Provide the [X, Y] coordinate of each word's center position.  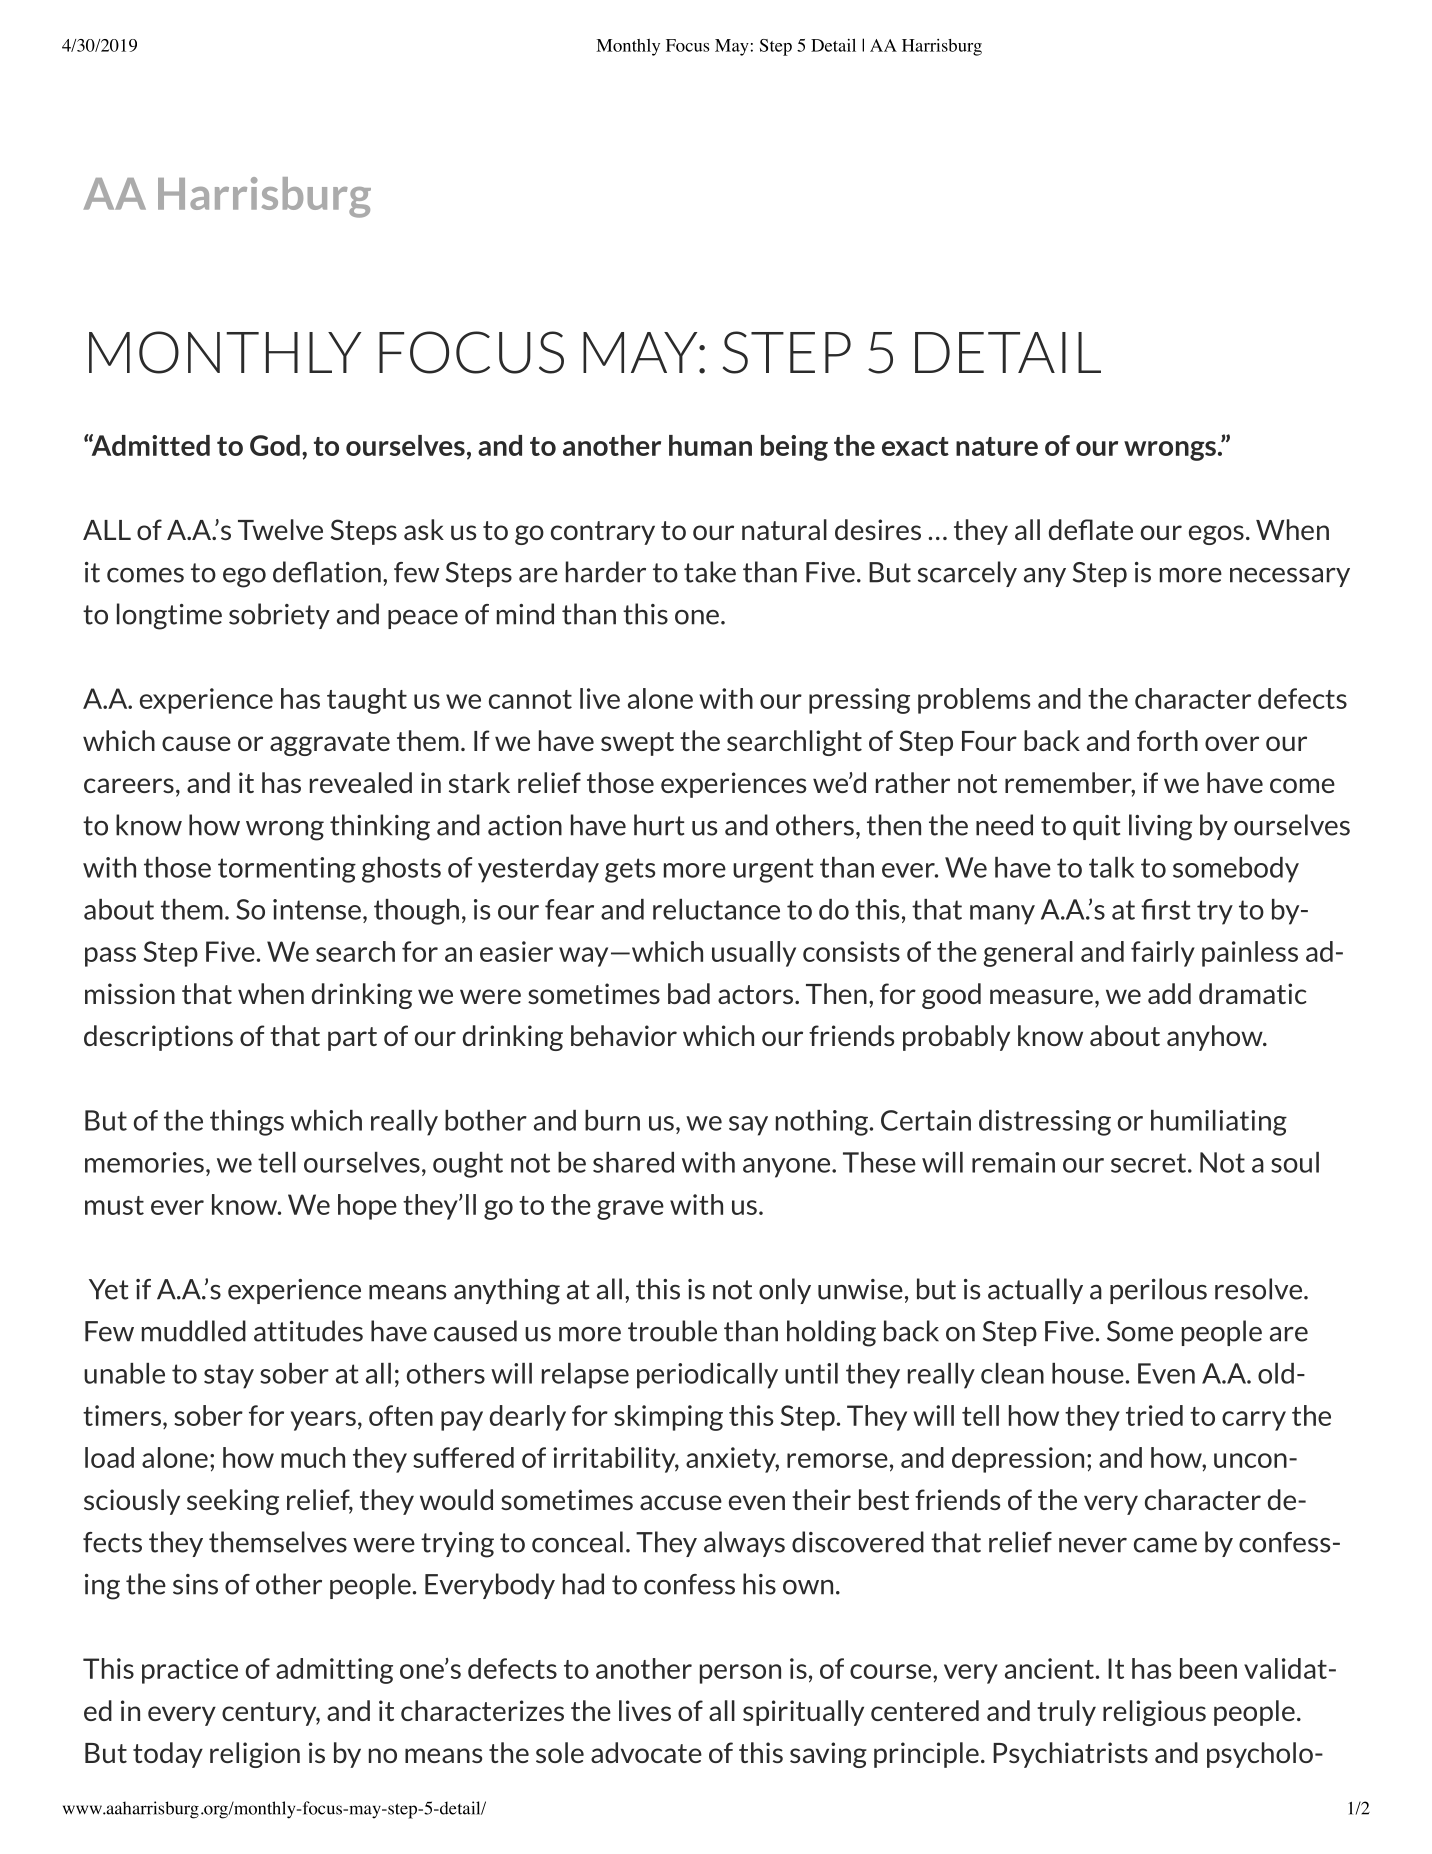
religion [255, 1755]
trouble [672, 1331]
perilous [1158, 1291]
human [710, 445]
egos [1216, 535]
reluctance [716, 909]
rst [1175, 910]
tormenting [287, 870]
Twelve [280, 529]
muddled [194, 1331]
